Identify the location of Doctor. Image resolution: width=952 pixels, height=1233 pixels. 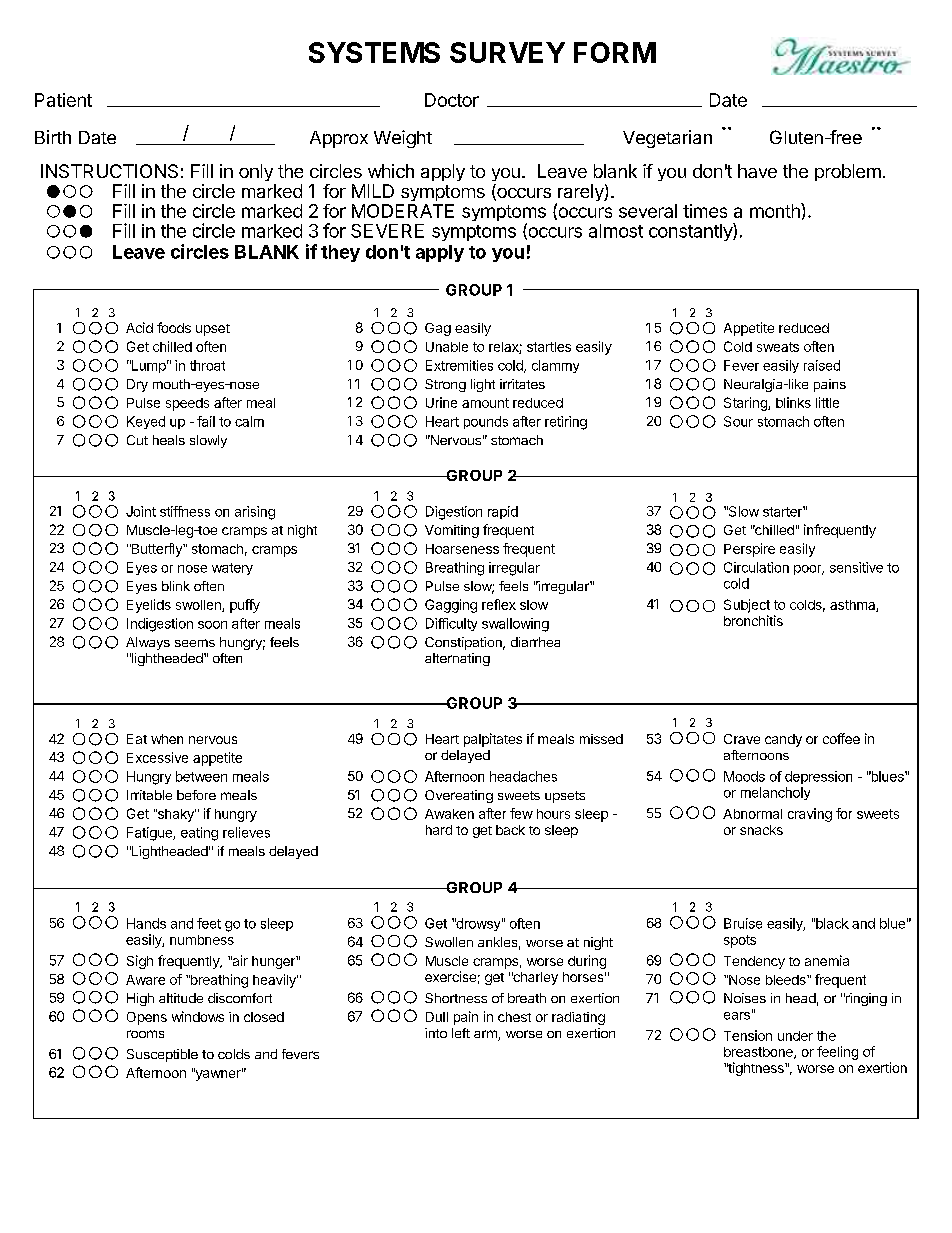
(452, 100).
